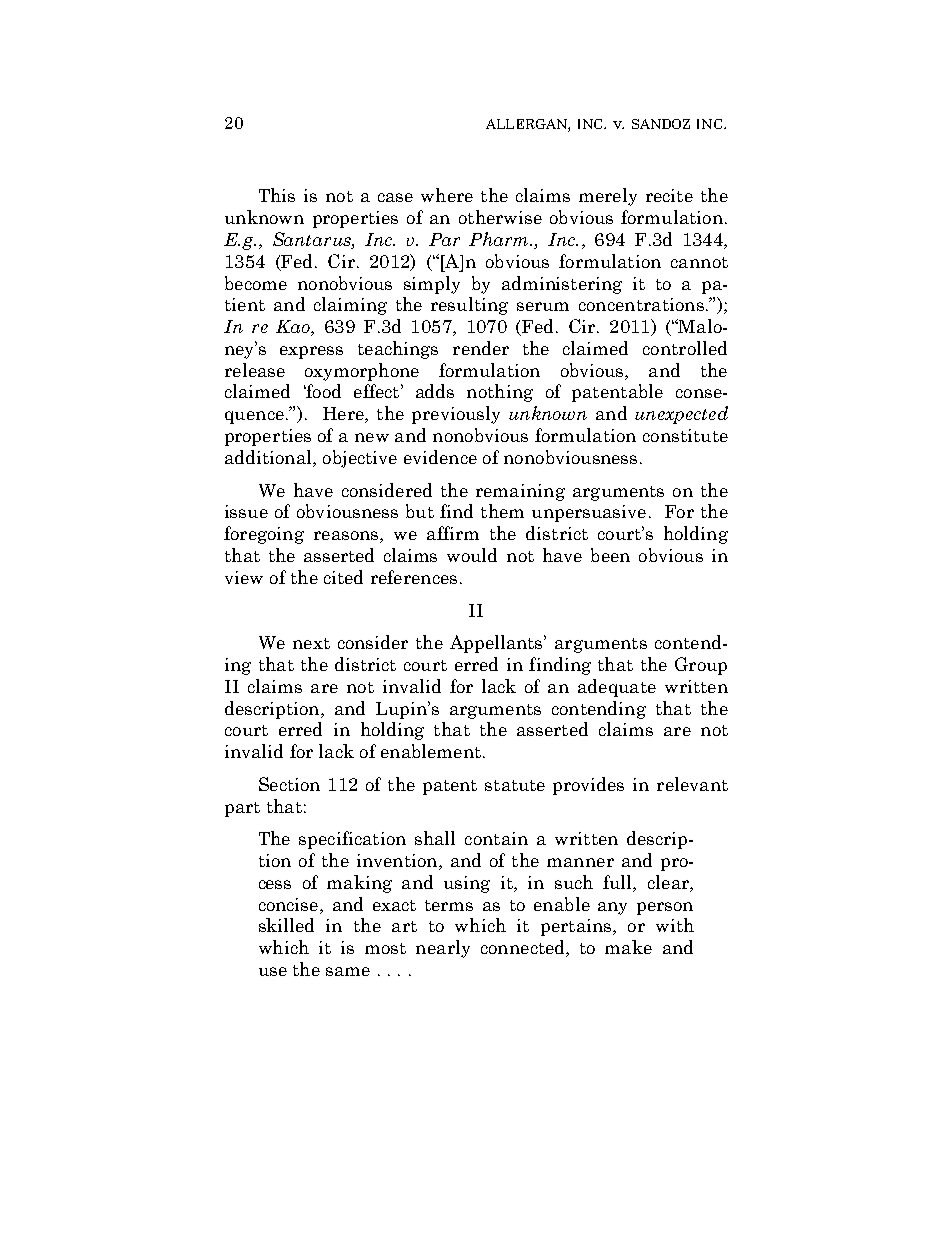 The image size is (952, 1233). What do you see at coordinates (527, 125) in the document?
I see `ALLERGAN` at bounding box center [527, 125].
